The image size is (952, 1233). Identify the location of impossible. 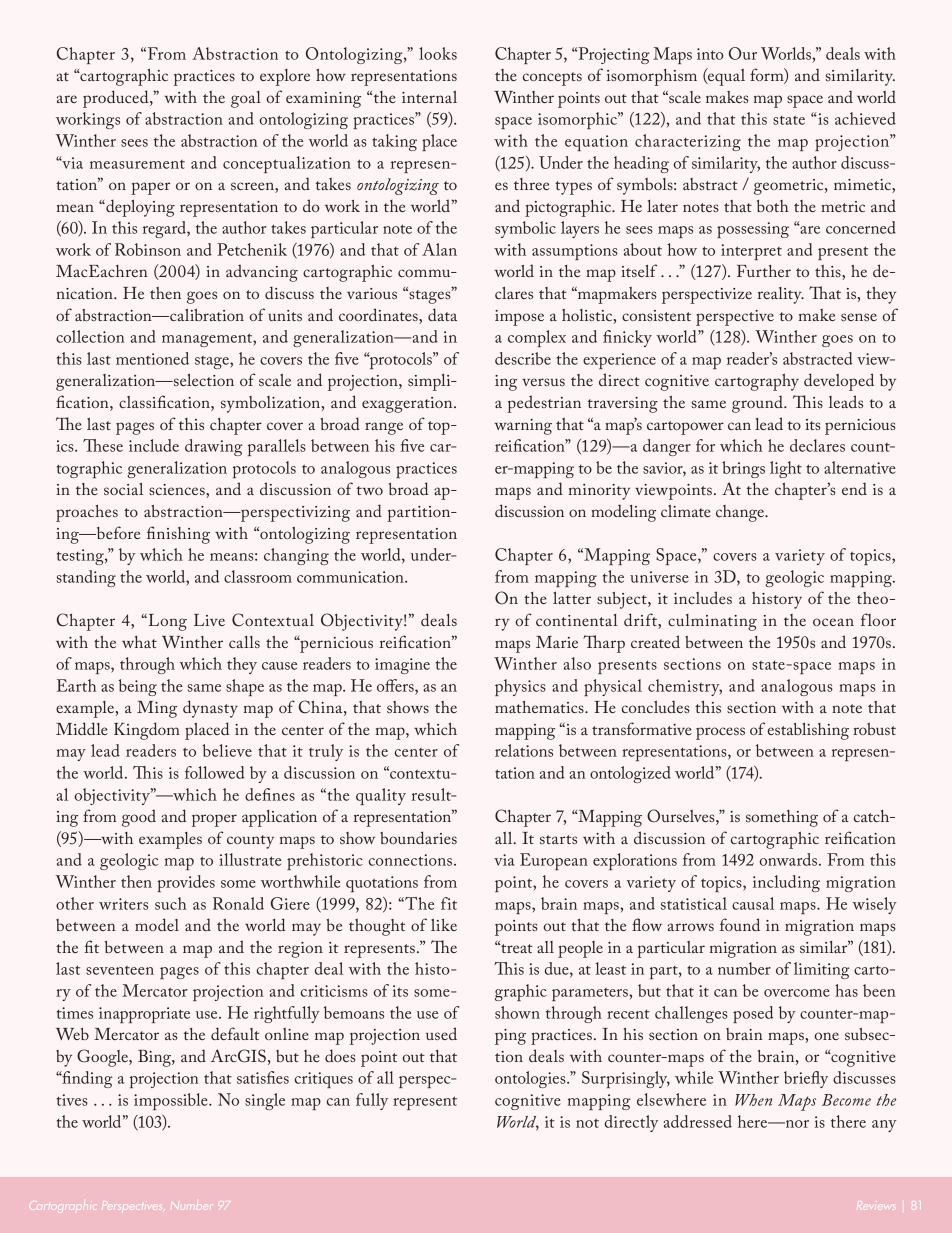
(172, 1101).
